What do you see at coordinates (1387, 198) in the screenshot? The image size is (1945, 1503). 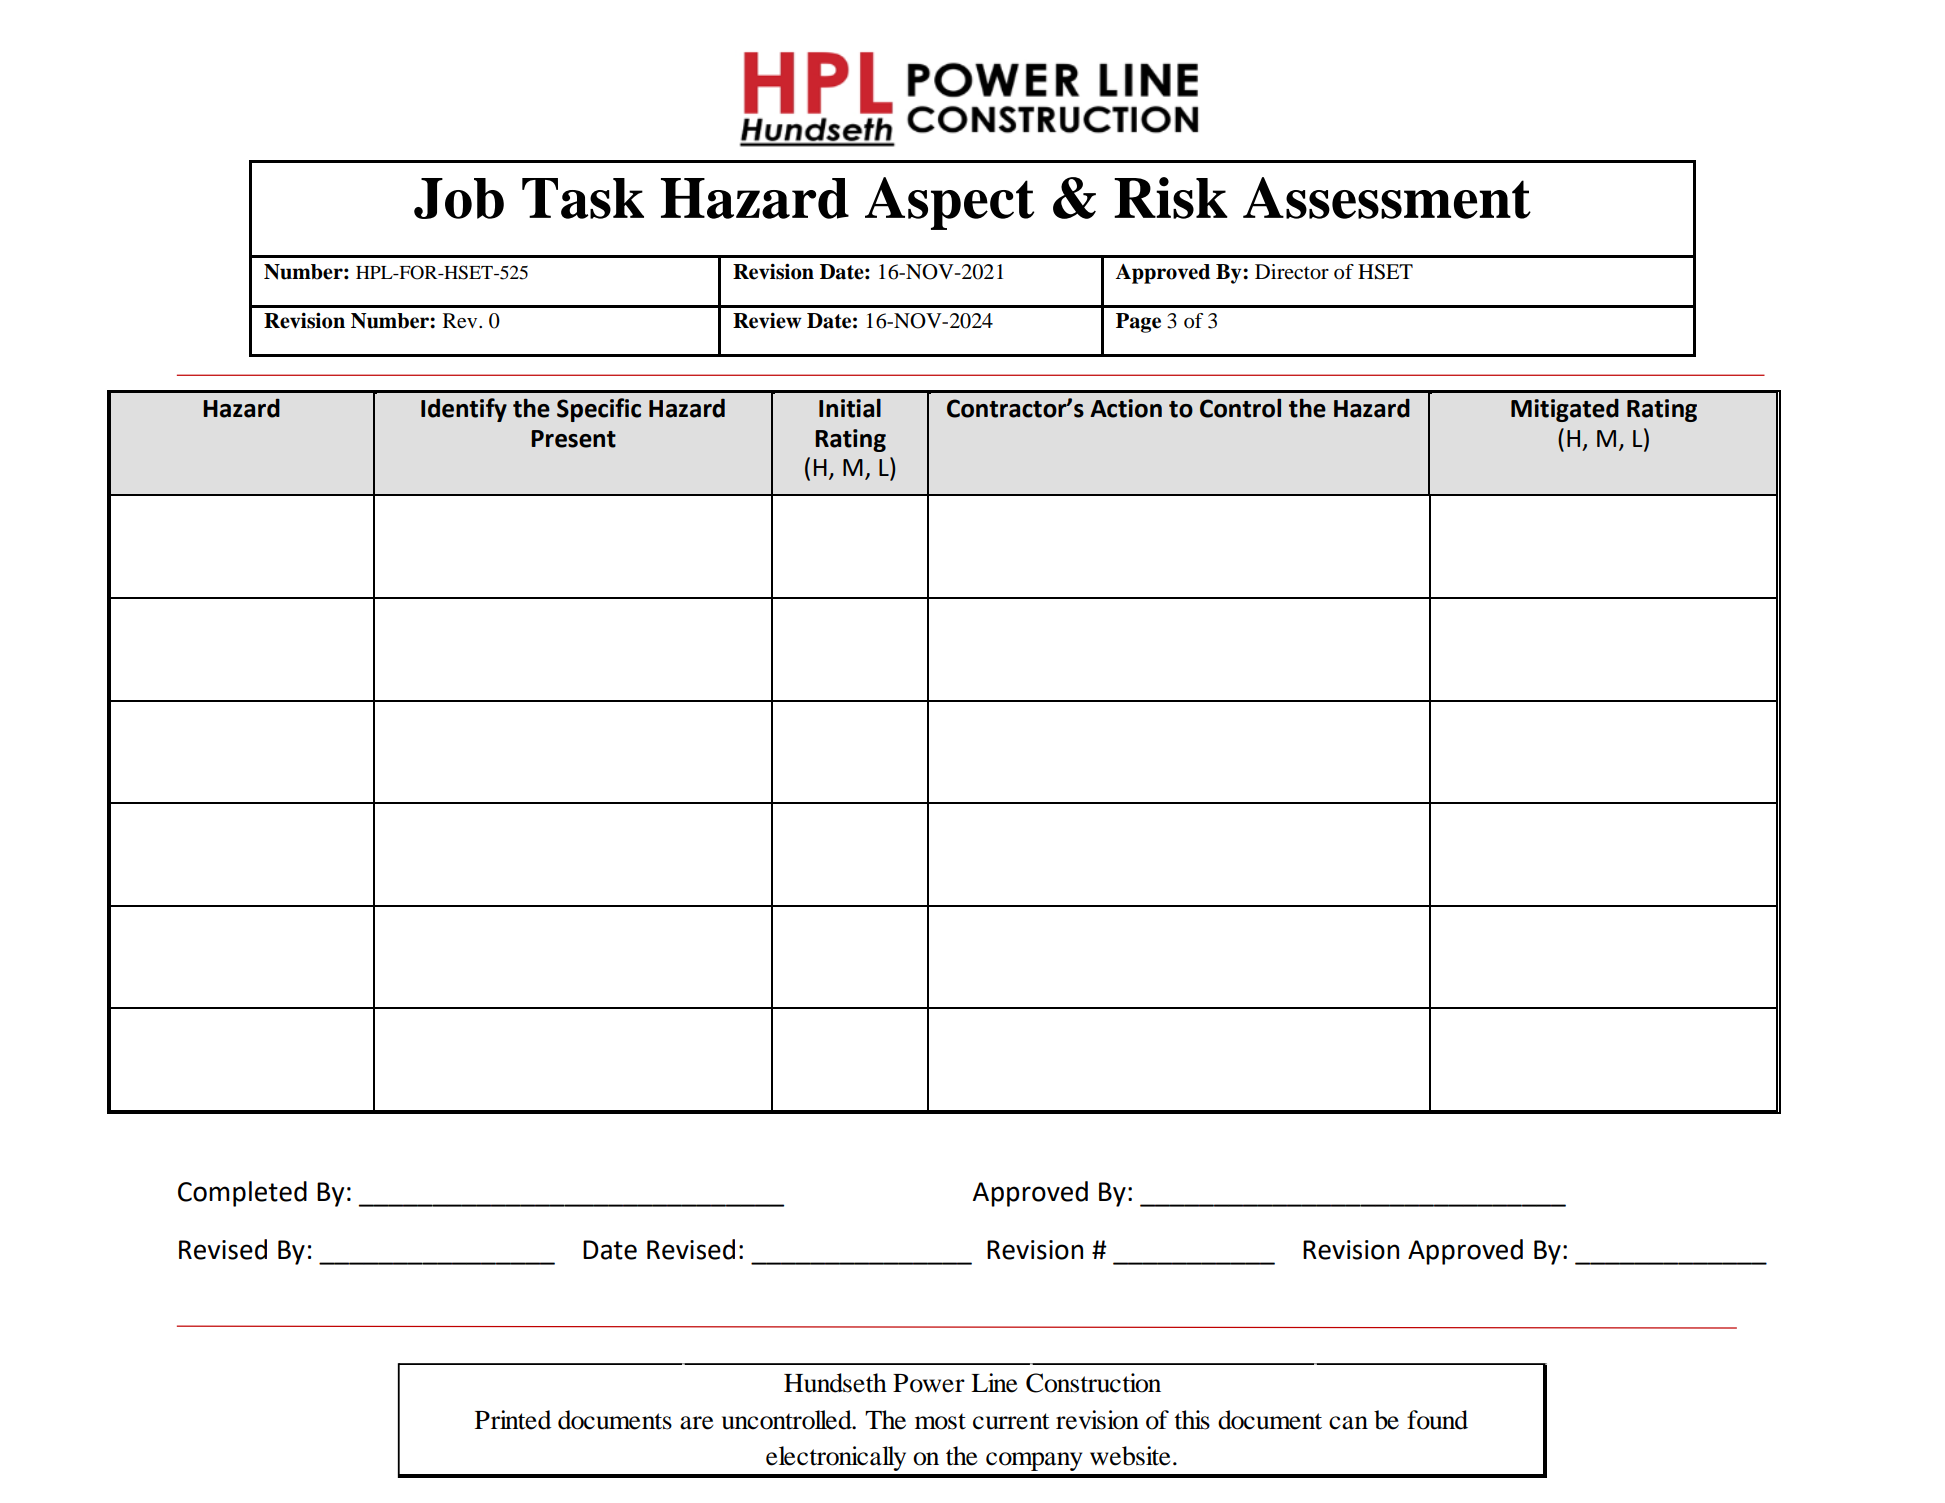 I see `Assessment` at bounding box center [1387, 198].
